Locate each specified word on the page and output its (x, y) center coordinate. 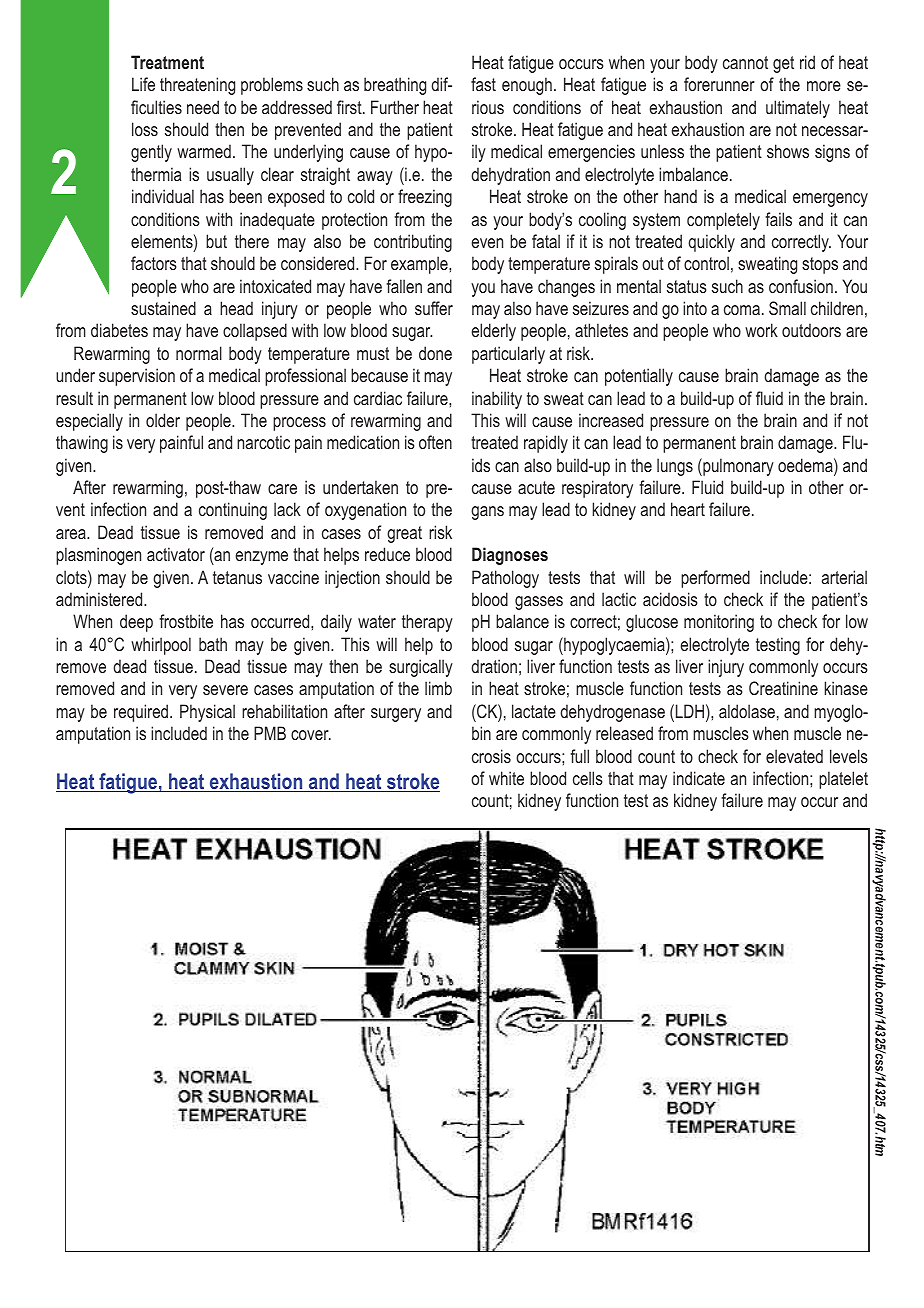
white (506, 778)
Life (143, 84)
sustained (163, 308)
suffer (434, 308)
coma (742, 310)
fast (483, 84)
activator (176, 554)
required (142, 713)
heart (688, 509)
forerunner (719, 84)
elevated (794, 756)
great (404, 534)
